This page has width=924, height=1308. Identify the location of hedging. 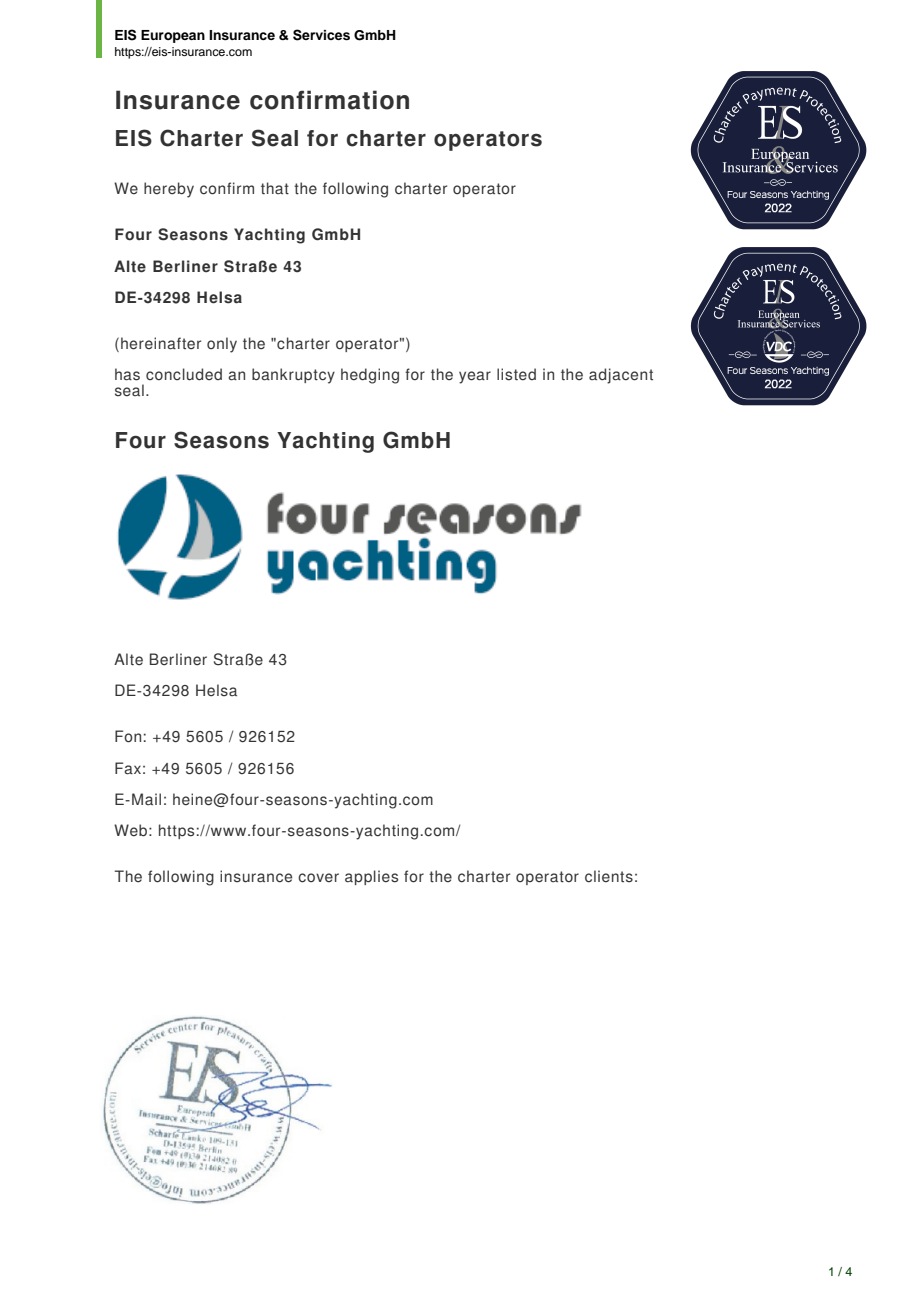
(370, 376).
